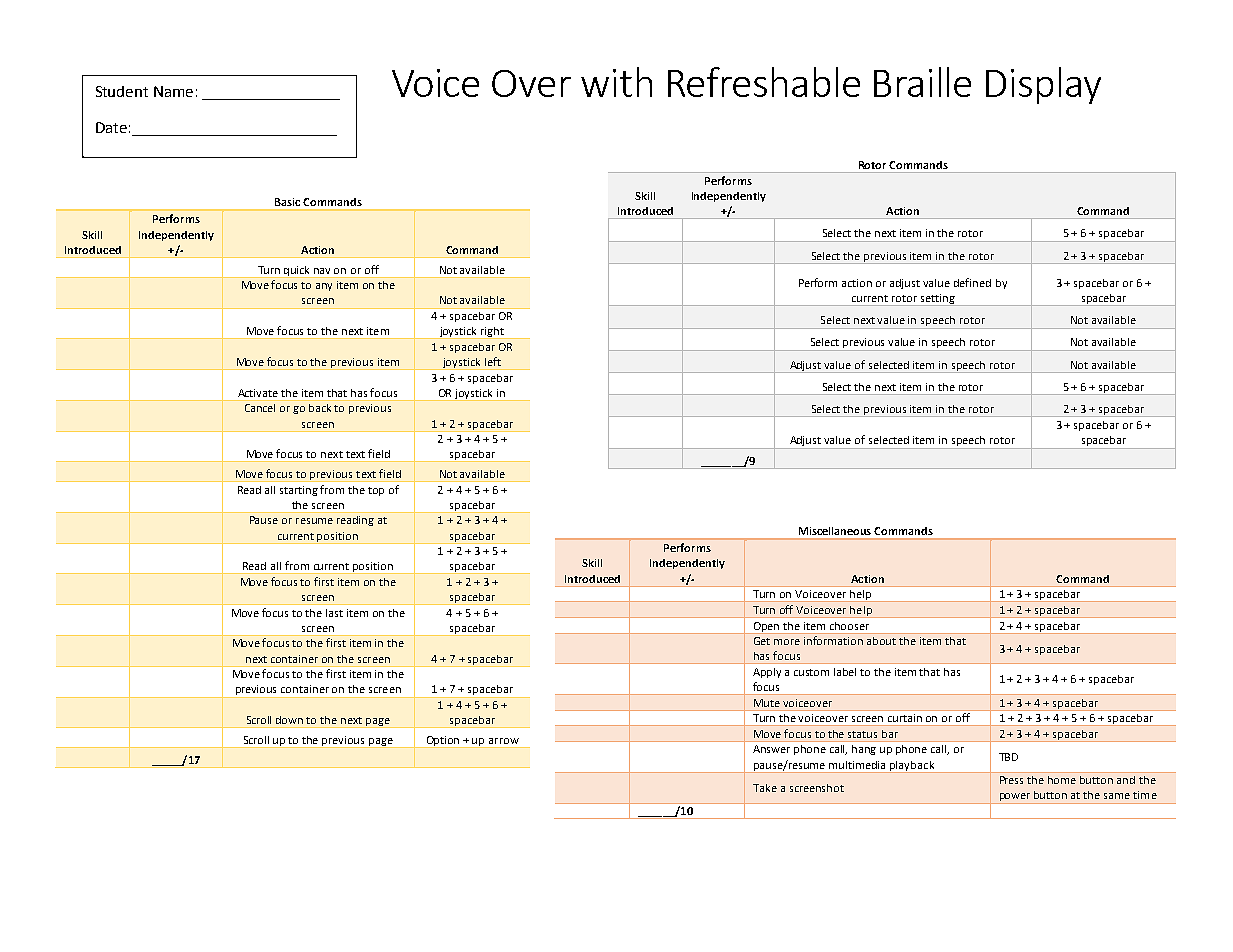  Describe the element at coordinates (1043, 85) in the screenshot. I see `Display` at that location.
